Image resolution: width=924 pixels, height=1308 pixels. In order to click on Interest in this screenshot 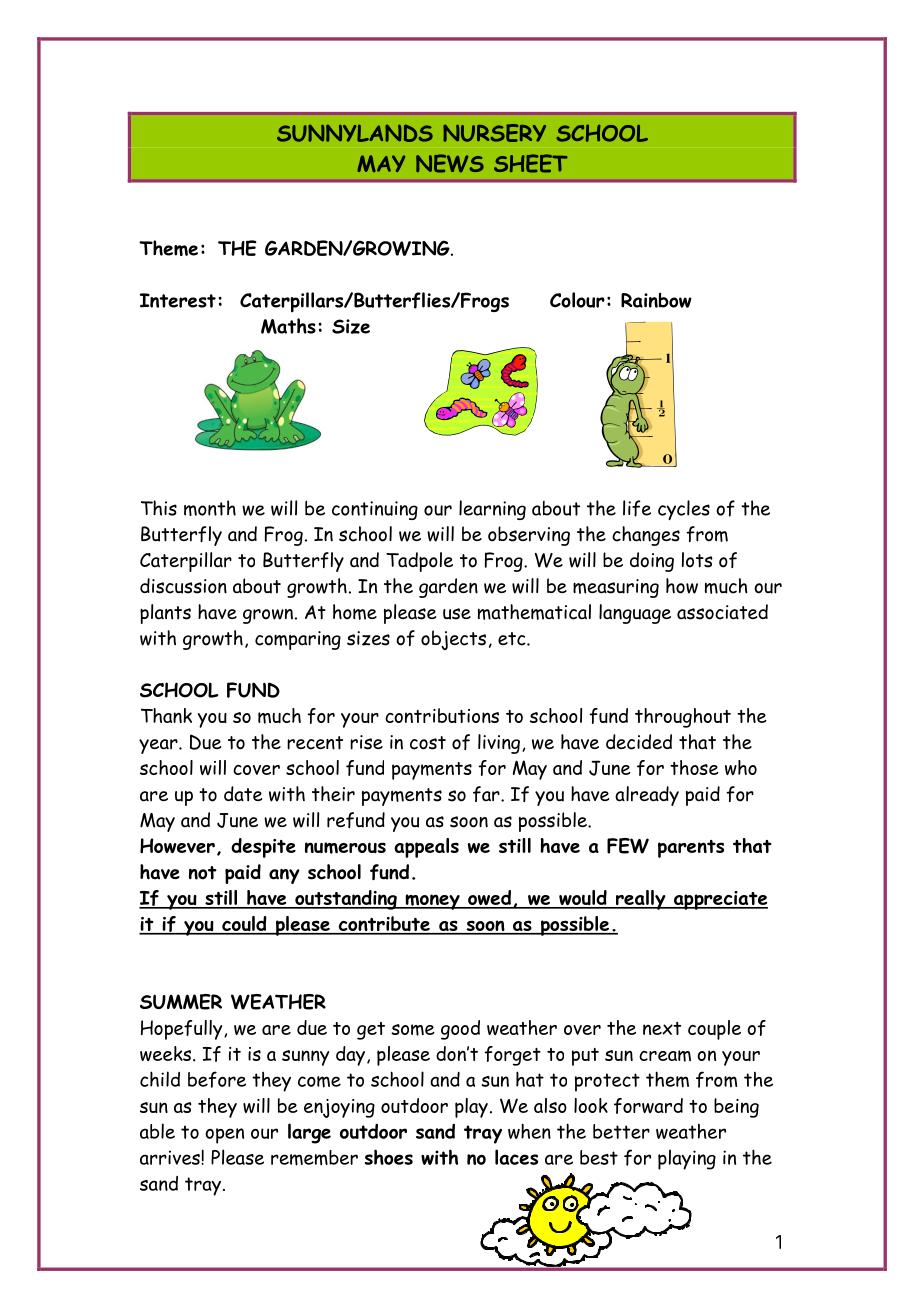, I will do `click(178, 300)`.
